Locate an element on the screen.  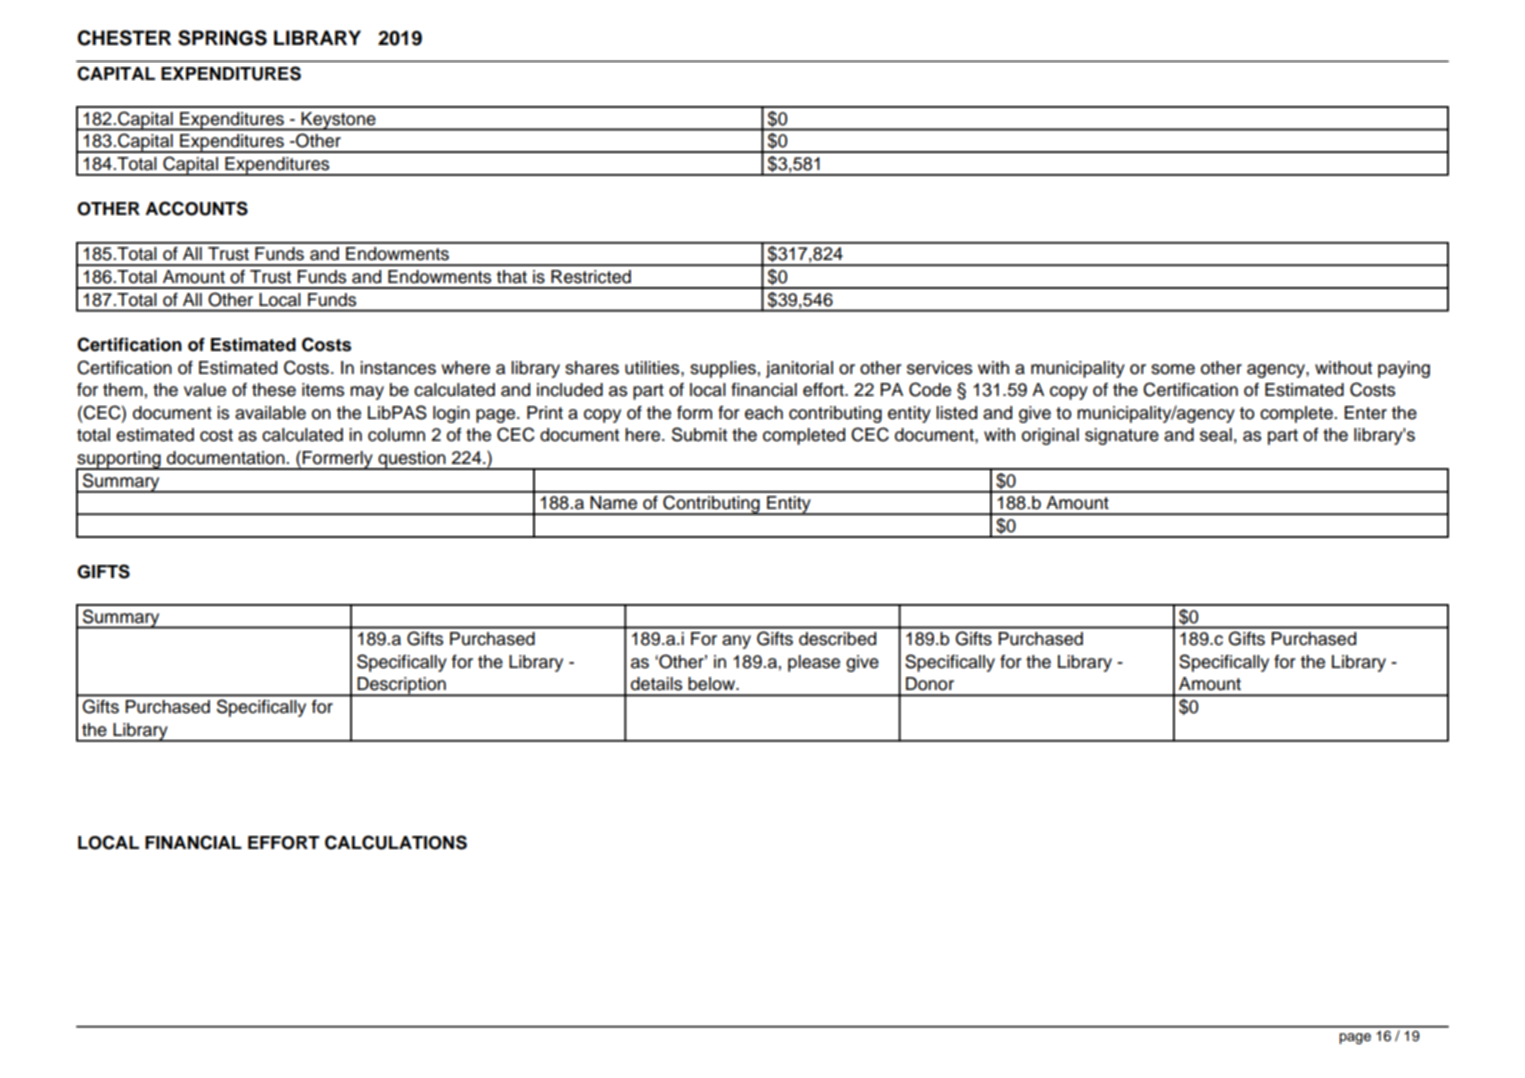
any is located at coordinates (736, 642).
